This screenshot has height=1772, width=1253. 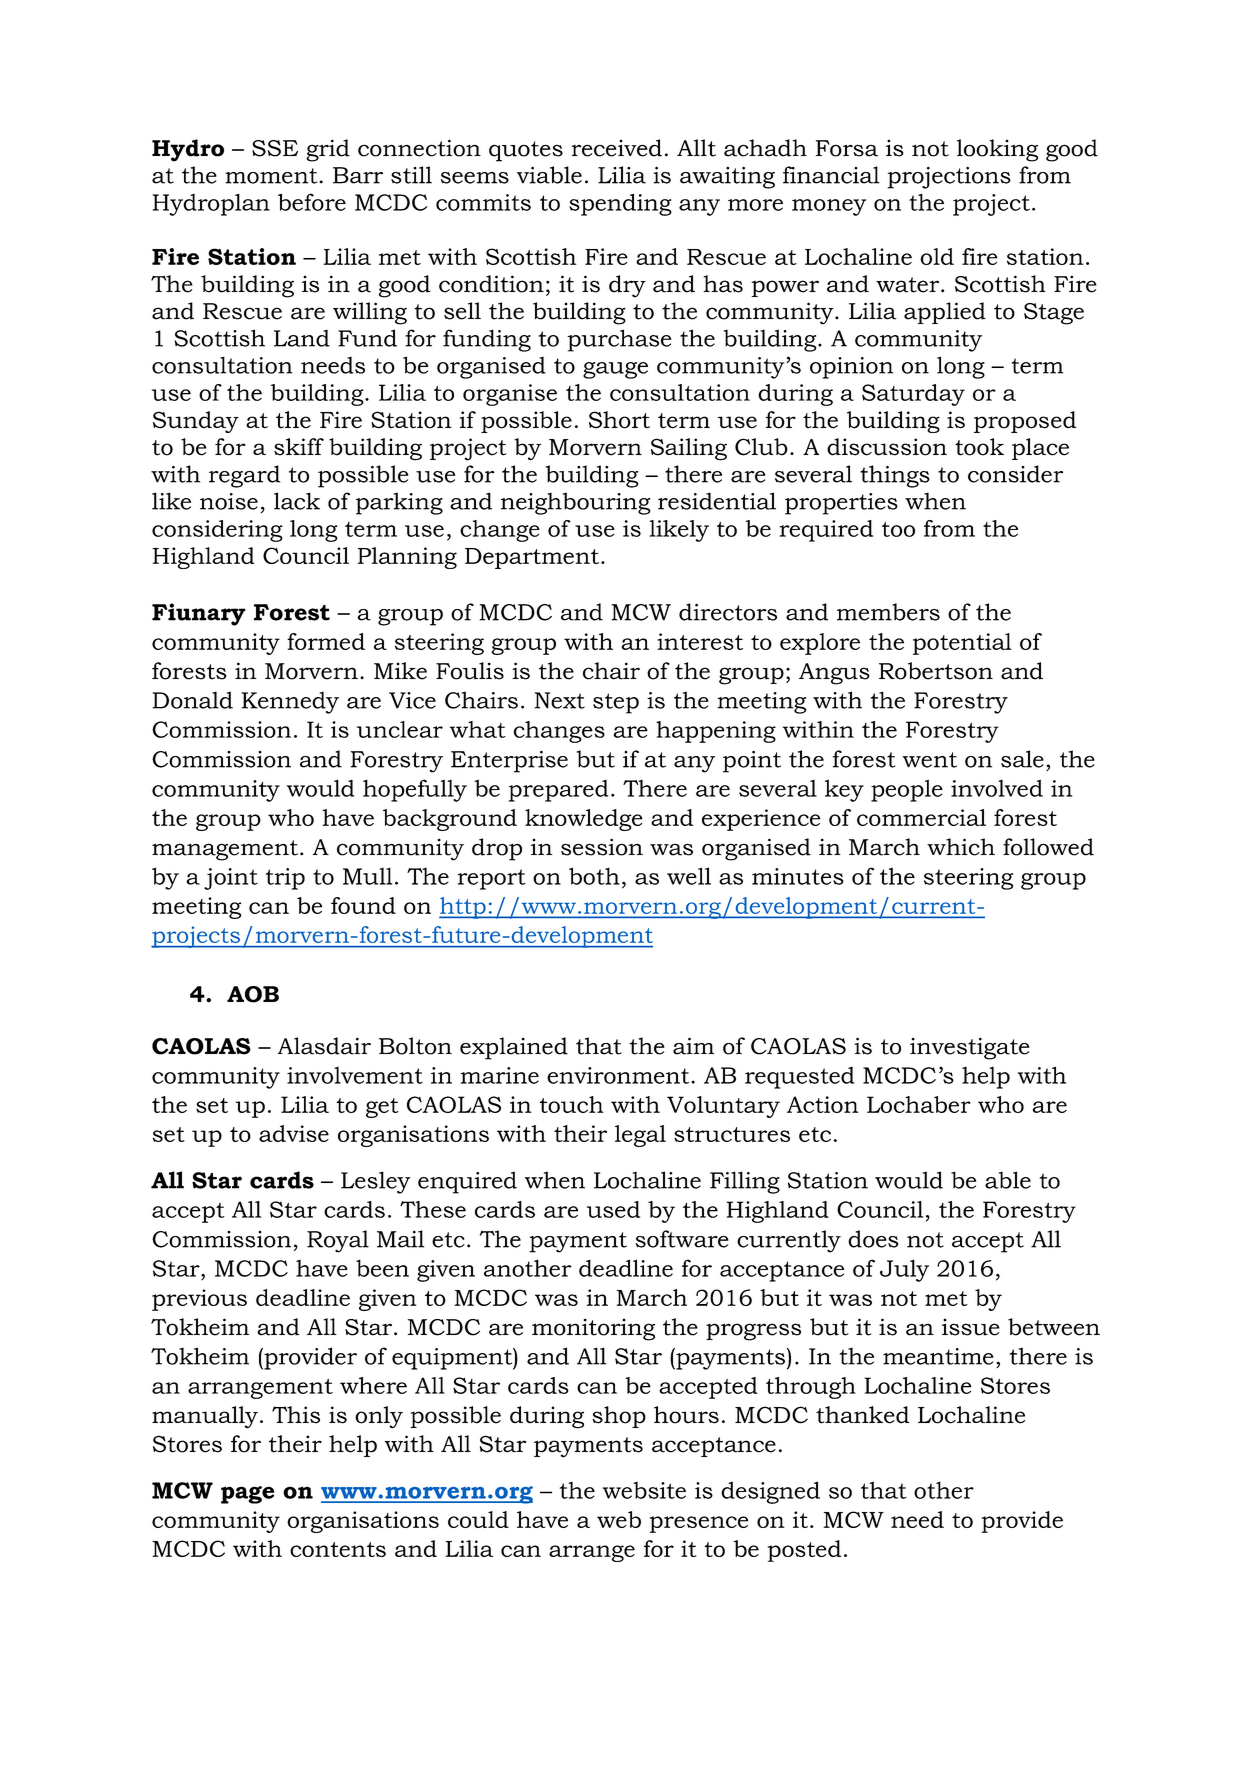 What do you see at coordinates (602, 847) in the screenshot?
I see `session` at bounding box center [602, 847].
